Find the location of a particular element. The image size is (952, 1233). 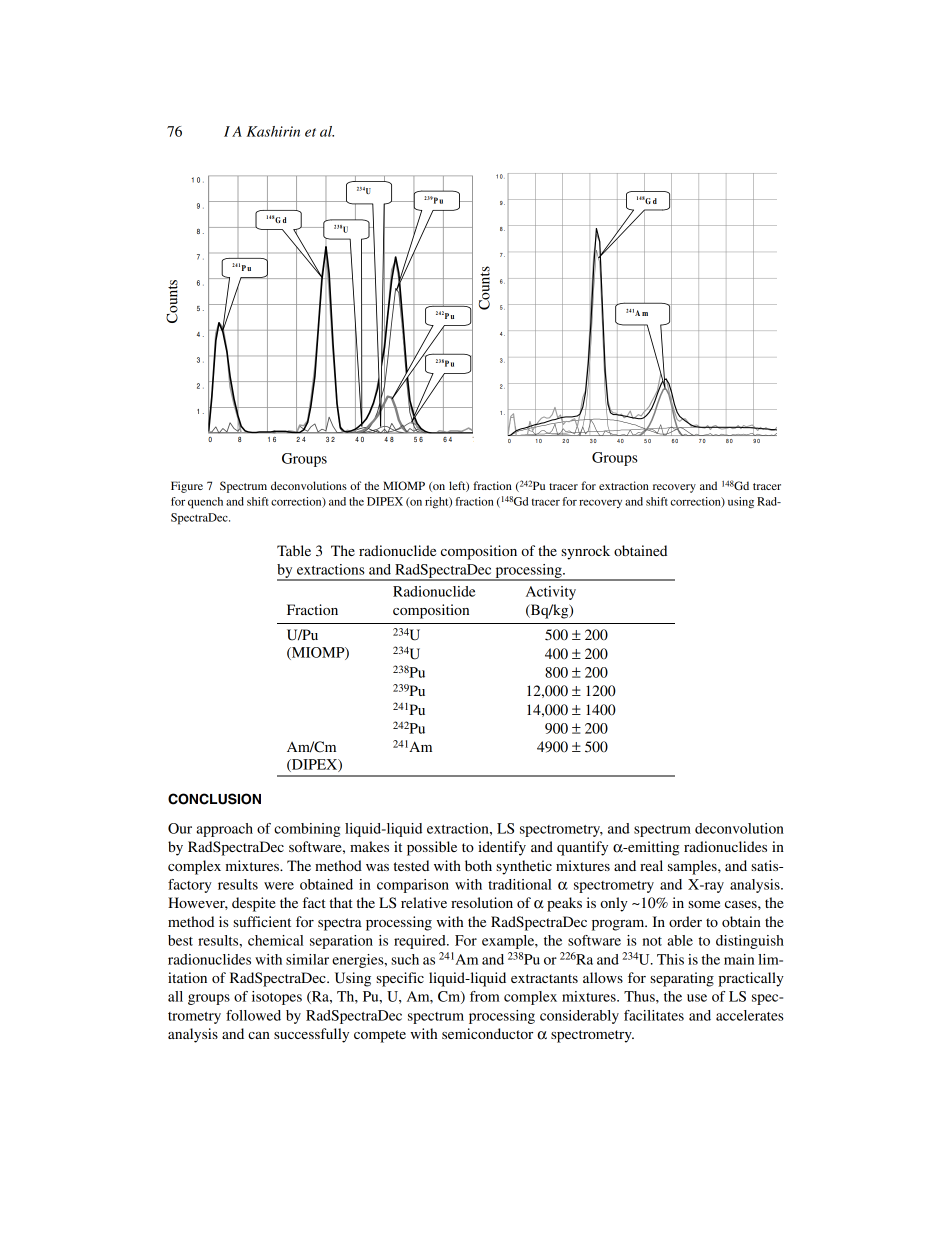

semiconductor is located at coordinates (487, 1033).
